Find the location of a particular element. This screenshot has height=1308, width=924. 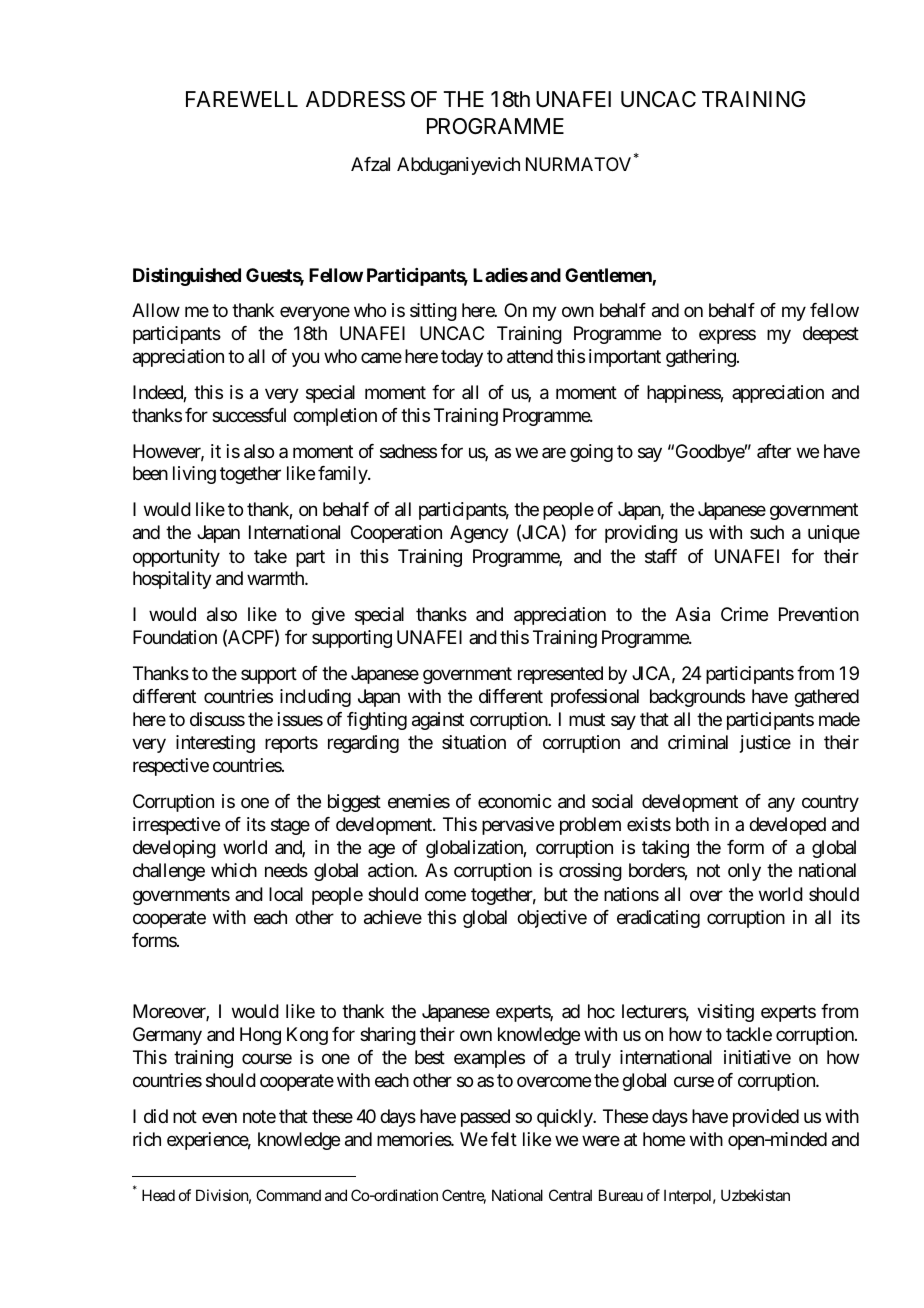

sitting is located at coordinates (433, 312).
